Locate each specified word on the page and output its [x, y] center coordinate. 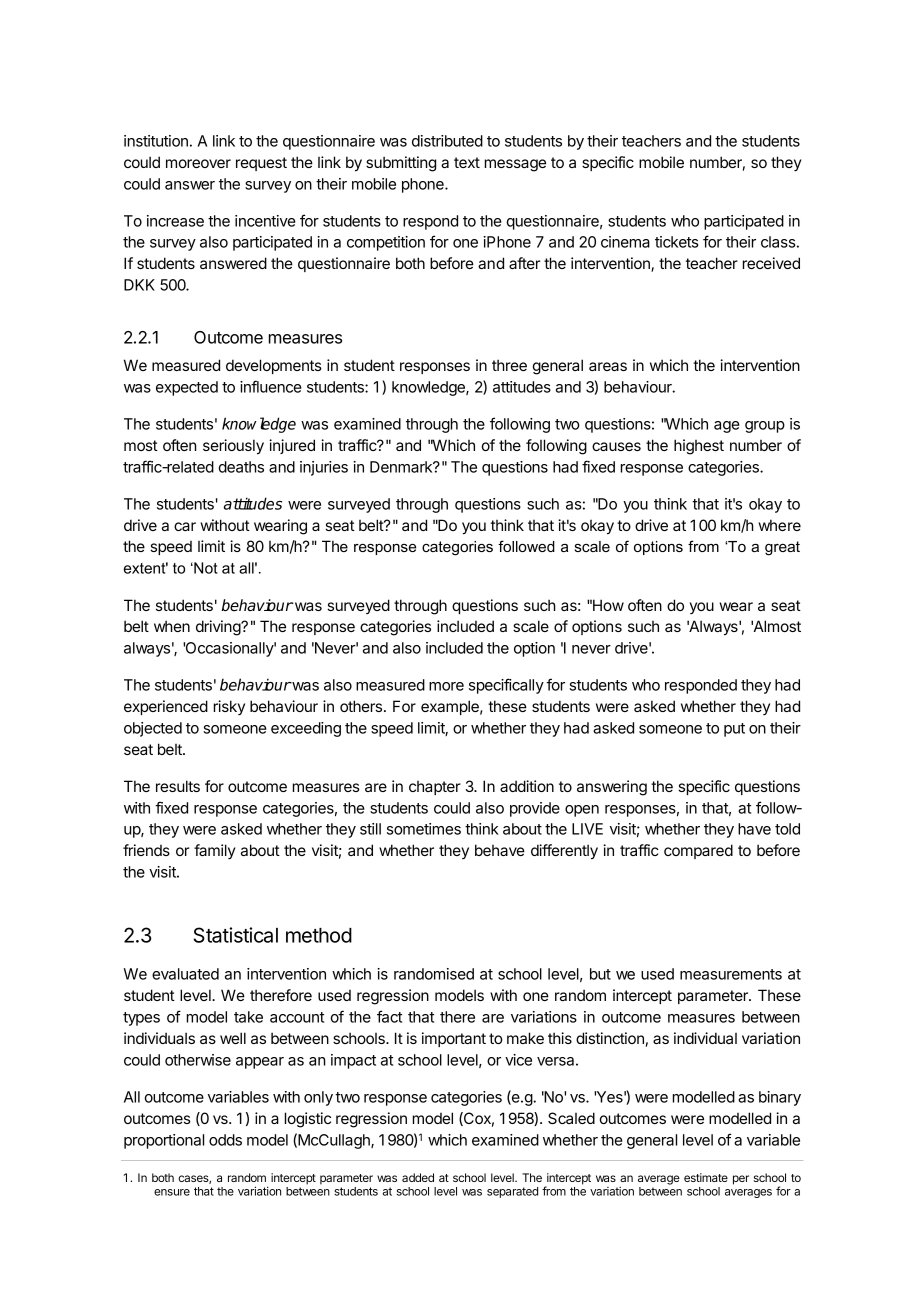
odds [225, 1140]
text [467, 162]
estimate [706, 1177]
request [261, 164]
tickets [676, 242]
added [418, 1177]
